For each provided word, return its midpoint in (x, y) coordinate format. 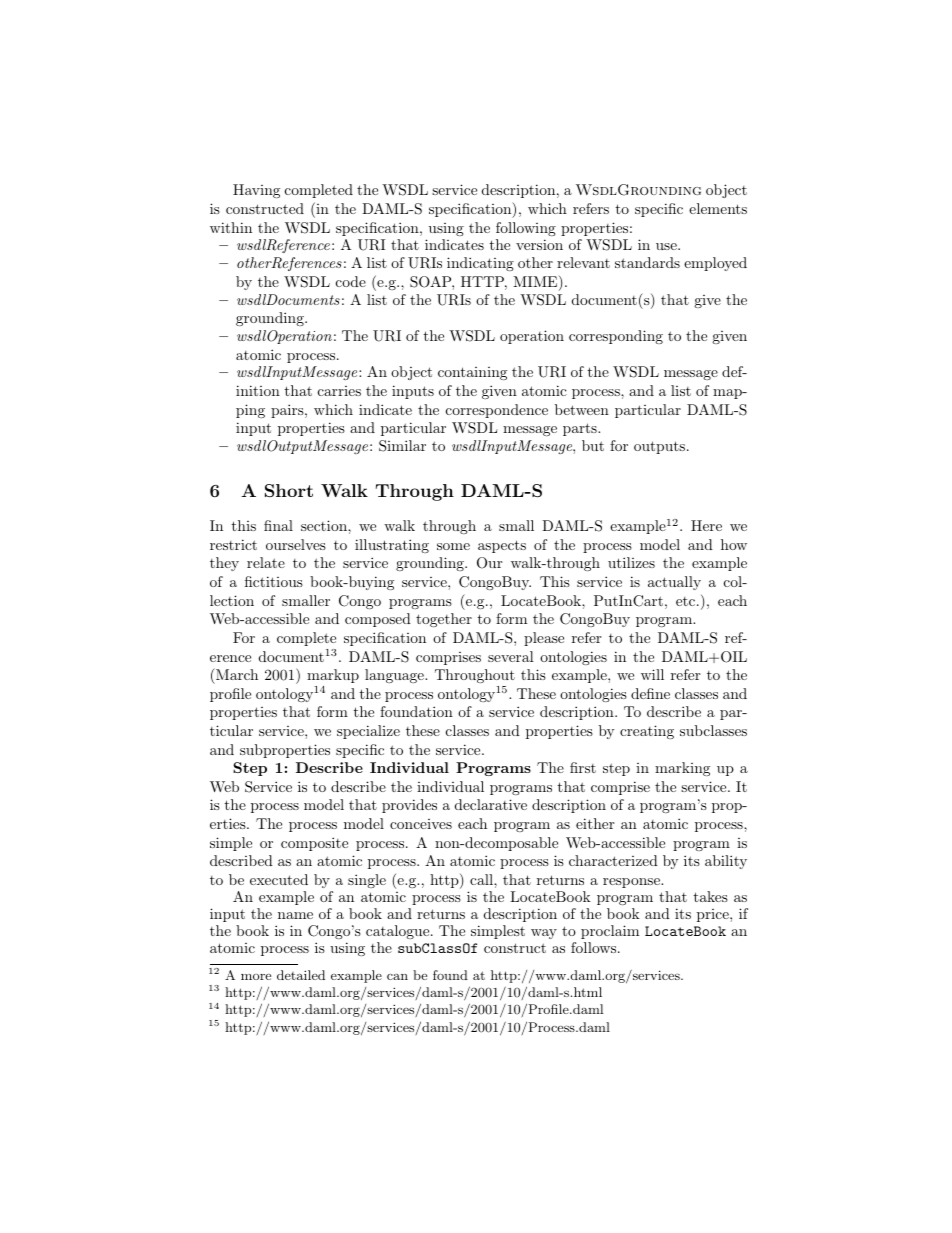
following (526, 229)
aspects (502, 546)
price (714, 915)
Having (256, 191)
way (544, 934)
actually (674, 583)
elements (718, 208)
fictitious (274, 581)
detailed (301, 975)
